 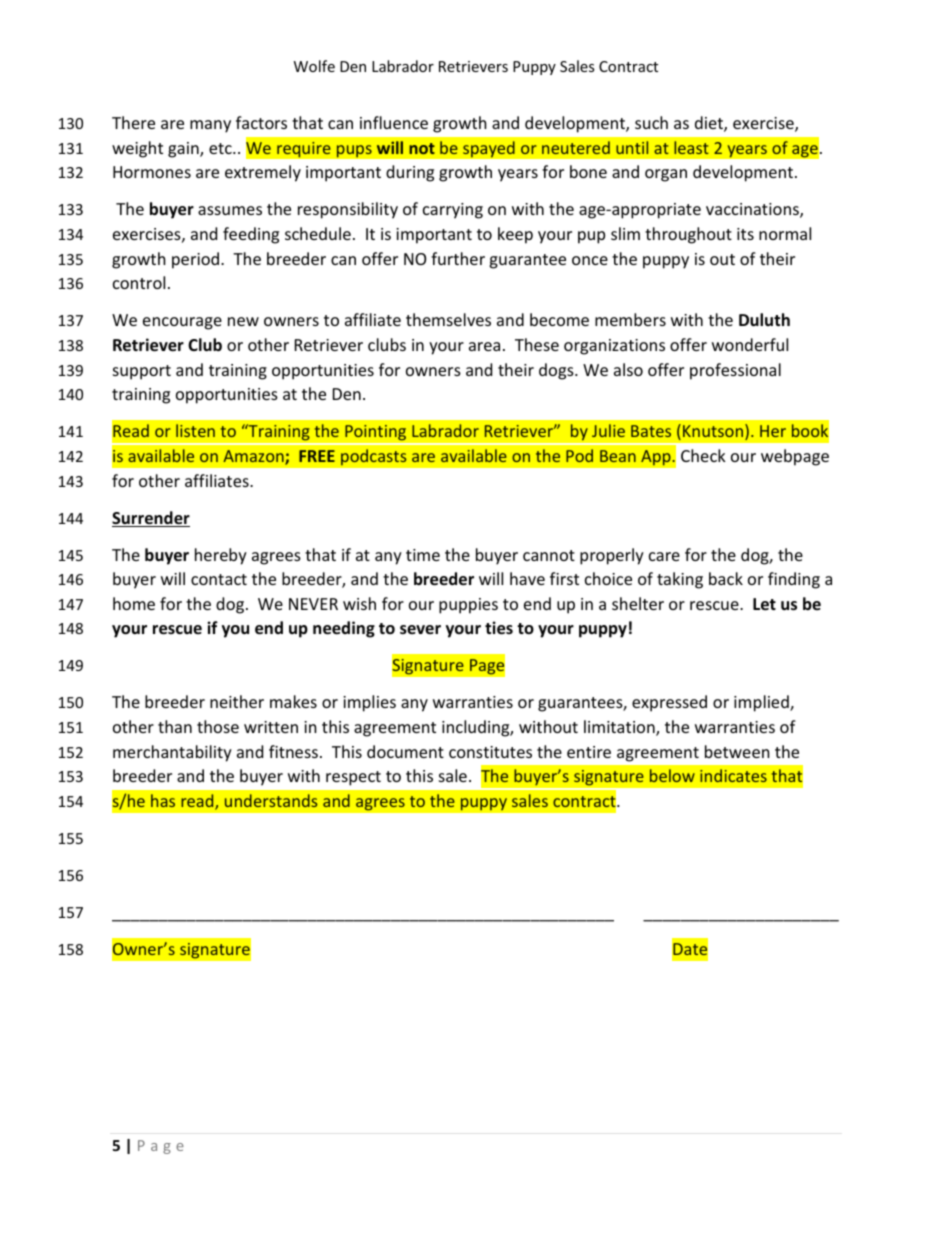 What do you see at coordinates (490, 752) in the screenshot?
I see `constitutes` at bounding box center [490, 752].
